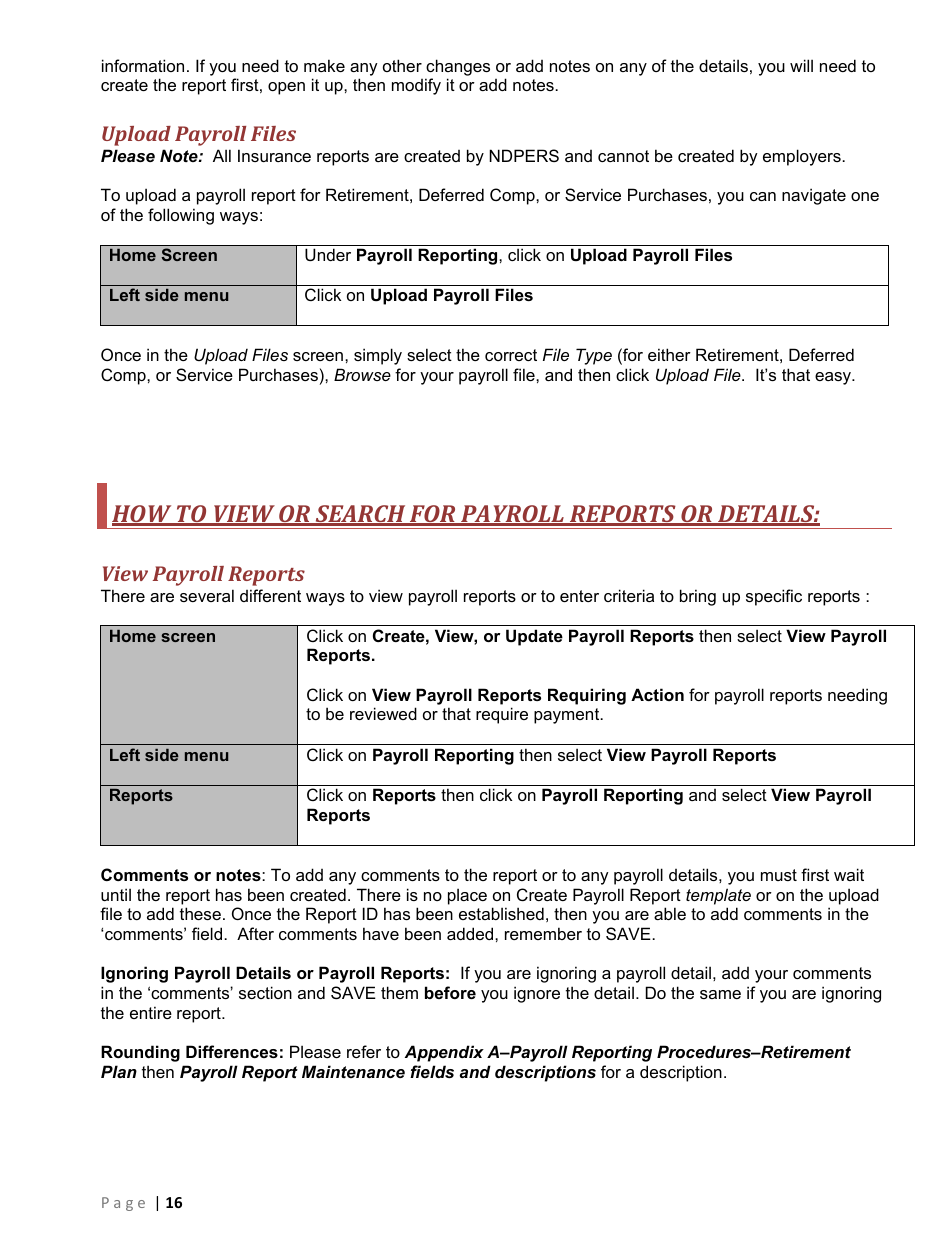  Describe the element at coordinates (579, 596) in the image. I see `enter` at that location.
